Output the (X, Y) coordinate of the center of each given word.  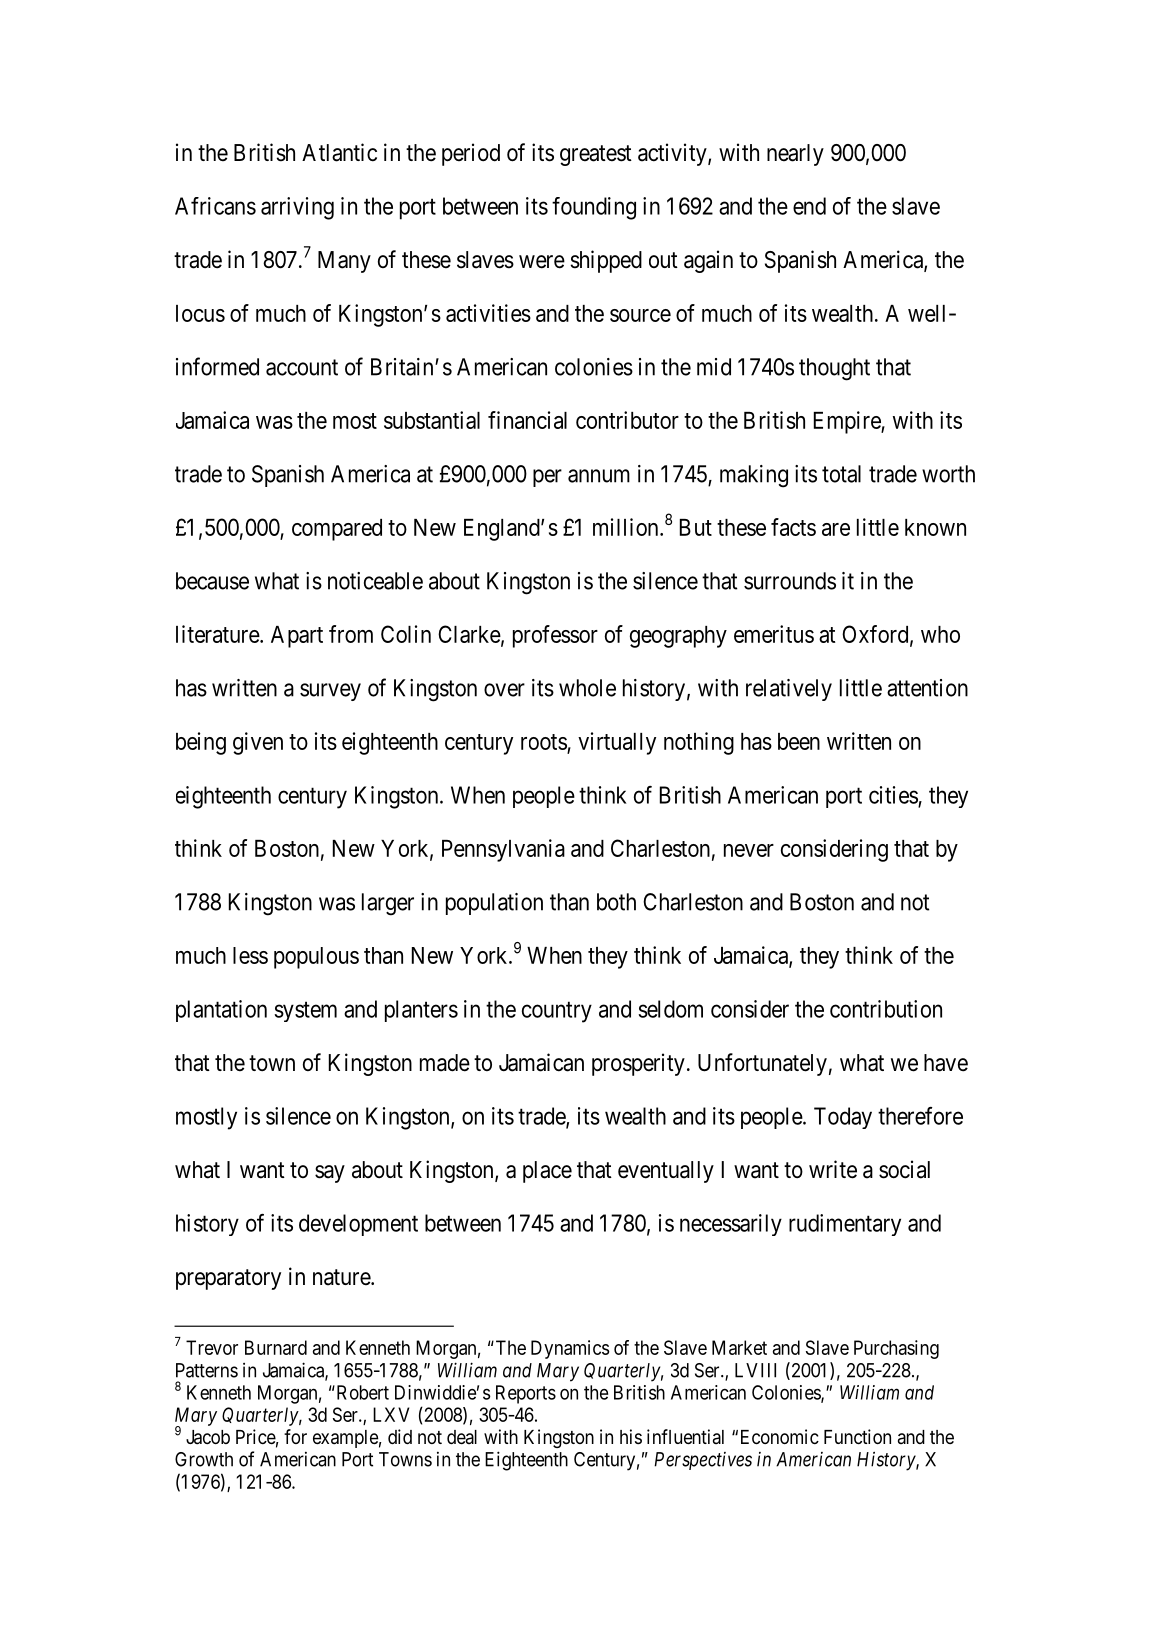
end (809, 206)
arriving (297, 208)
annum (599, 476)
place (547, 1172)
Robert (361, 1392)
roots (544, 743)
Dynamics (570, 1349)
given (258, 743)
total (841, 474)
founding (594, 208)
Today (843, 1118)
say (330, 1174)
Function (857, 1436)
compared (337, 530)
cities (893, 795)
